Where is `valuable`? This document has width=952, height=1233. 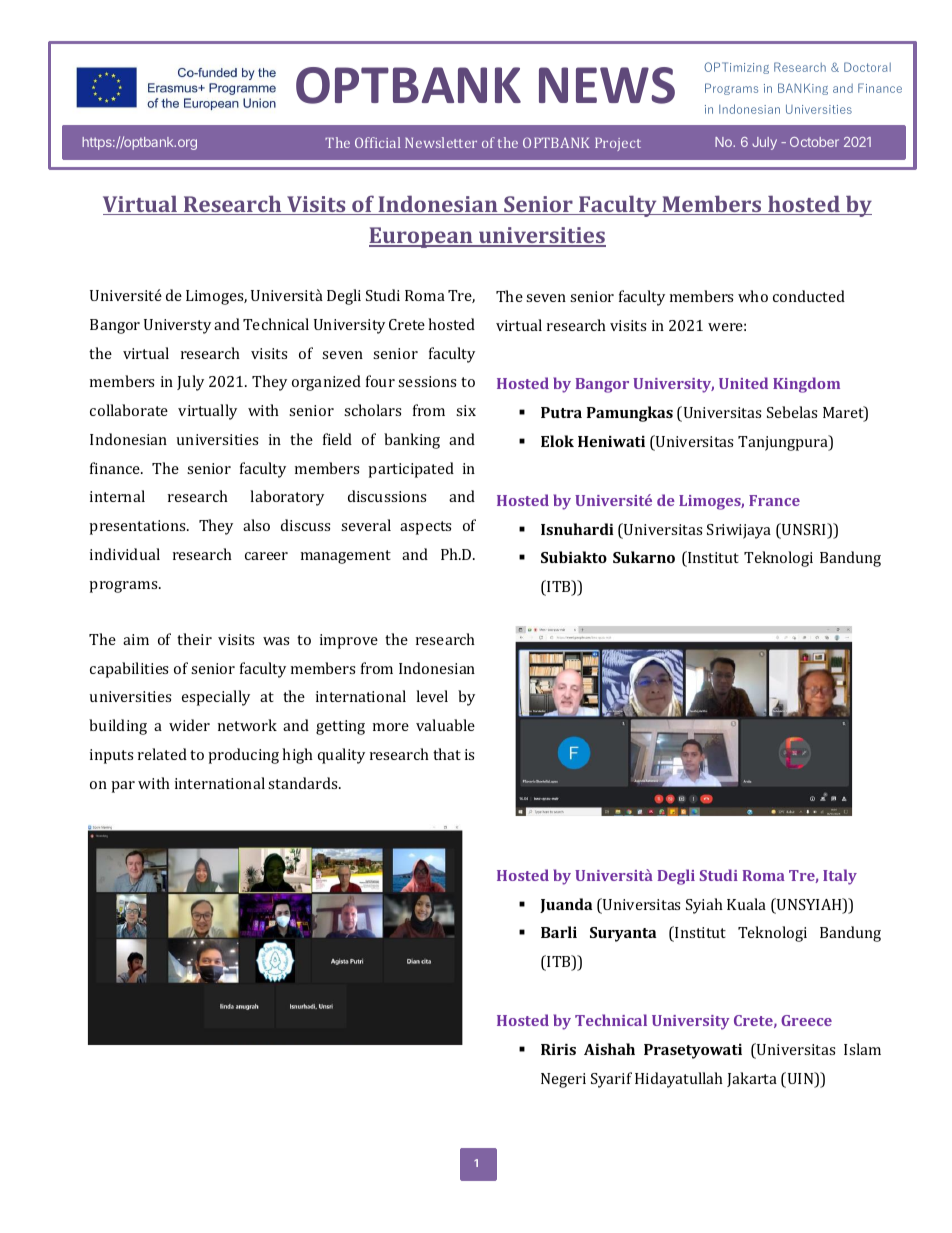
valuable is located at coordinates (445, 725).
